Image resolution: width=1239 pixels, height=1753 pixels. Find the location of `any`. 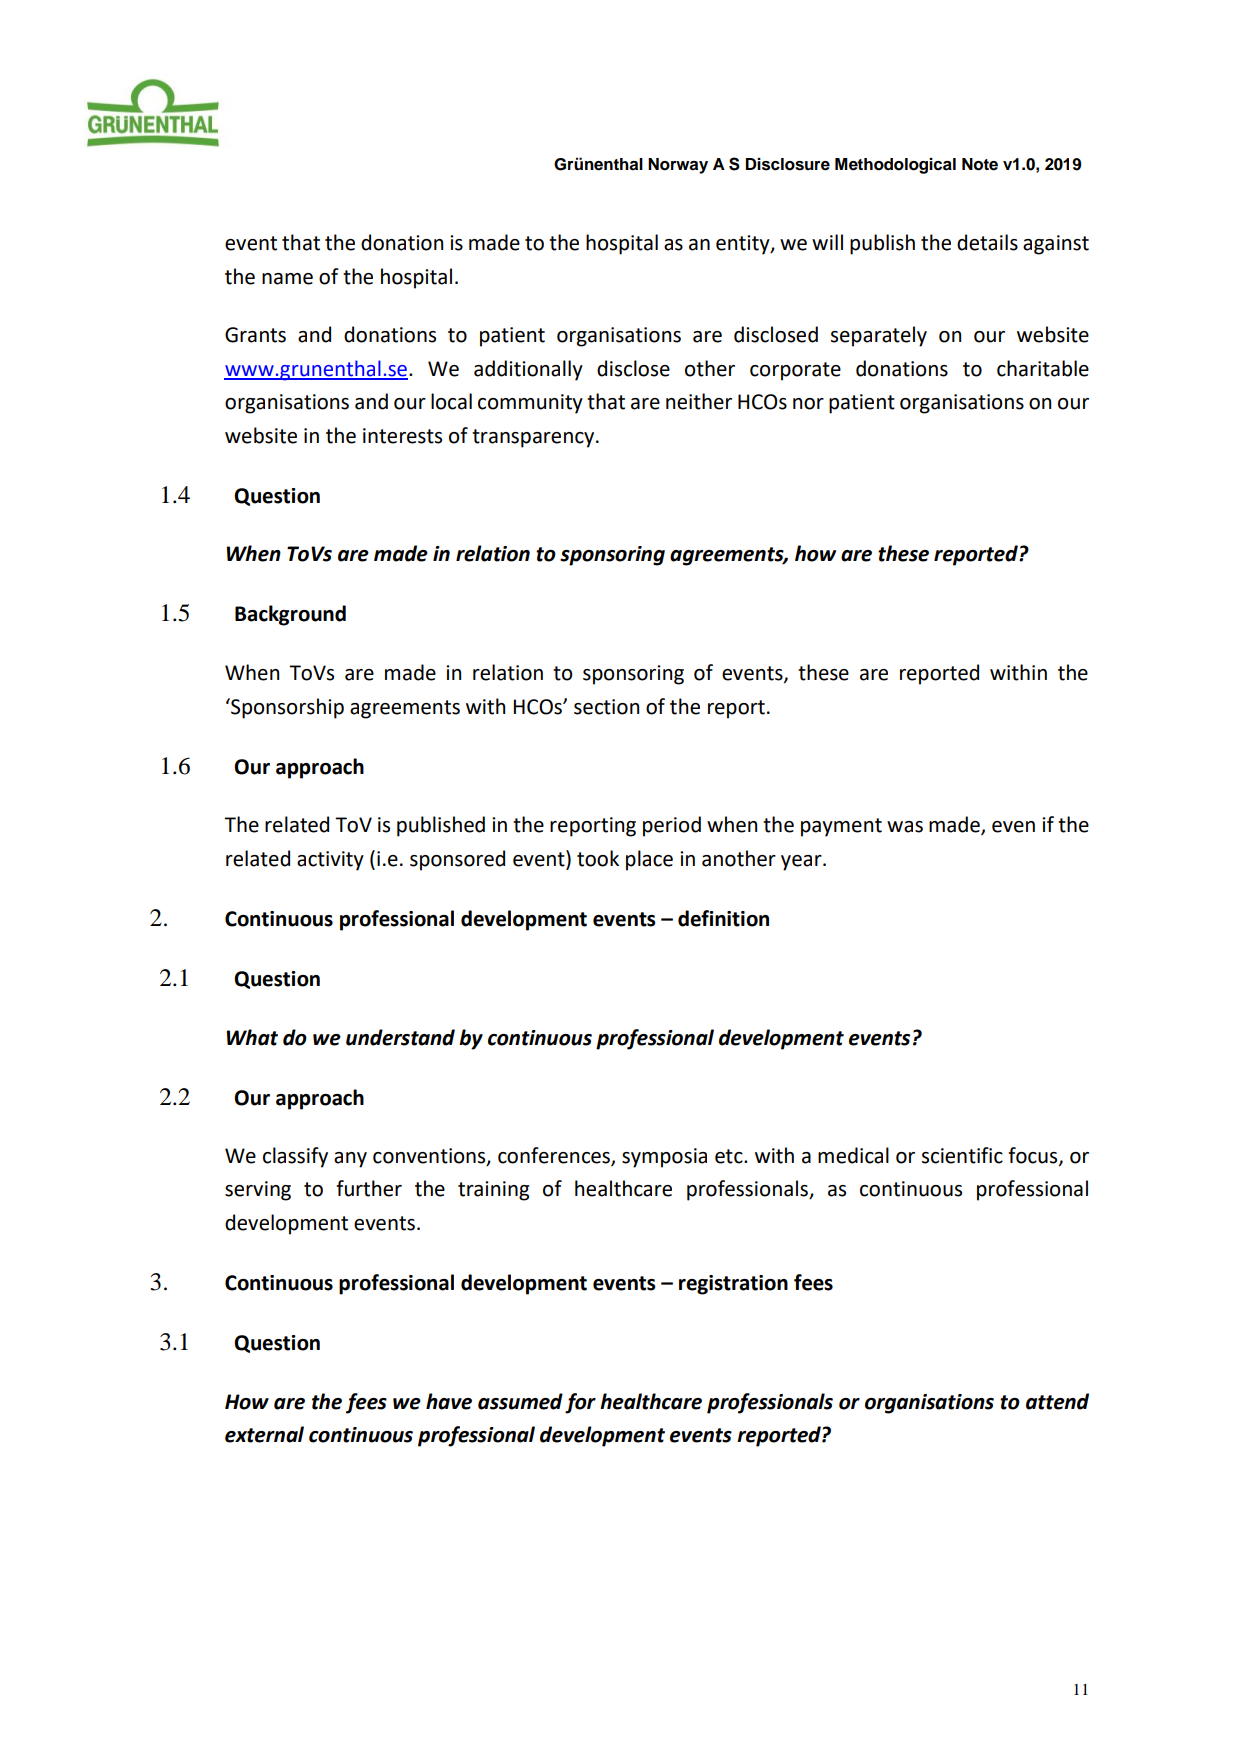

any is located at coordinates (350, 1160).
